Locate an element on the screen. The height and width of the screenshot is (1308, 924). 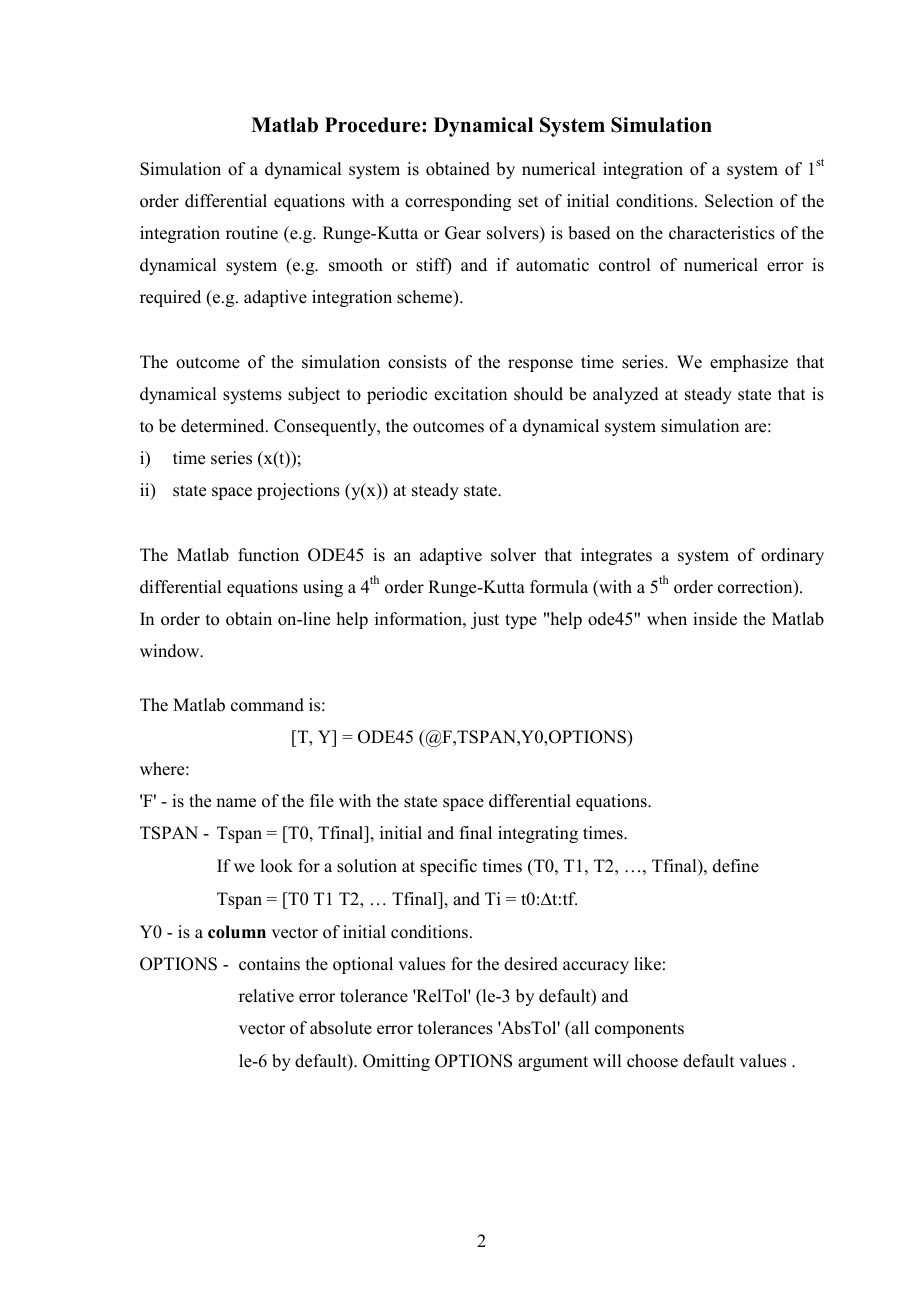
argument is located at coordinates (553, 1063).
